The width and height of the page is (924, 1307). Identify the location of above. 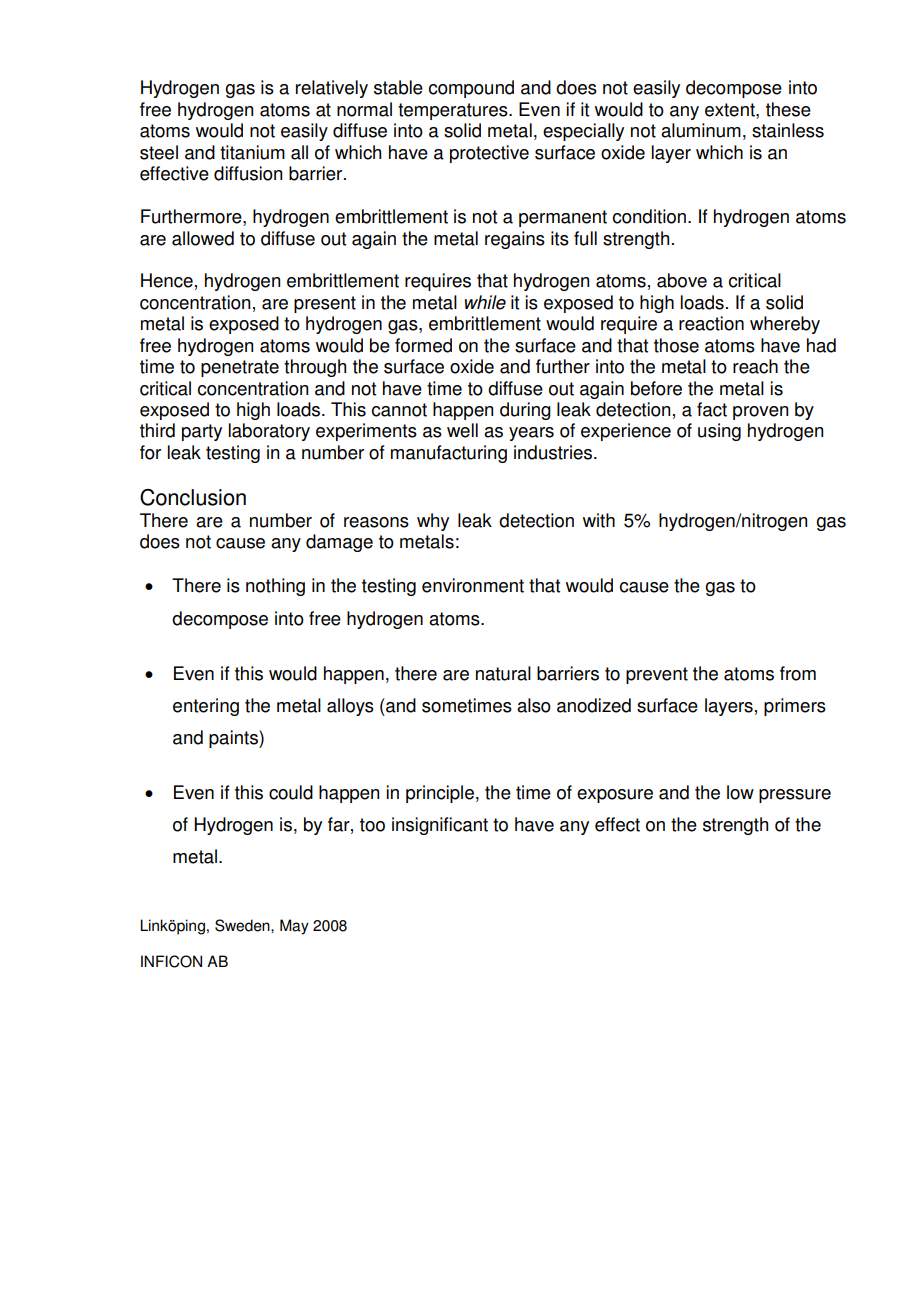
(682, 280).
